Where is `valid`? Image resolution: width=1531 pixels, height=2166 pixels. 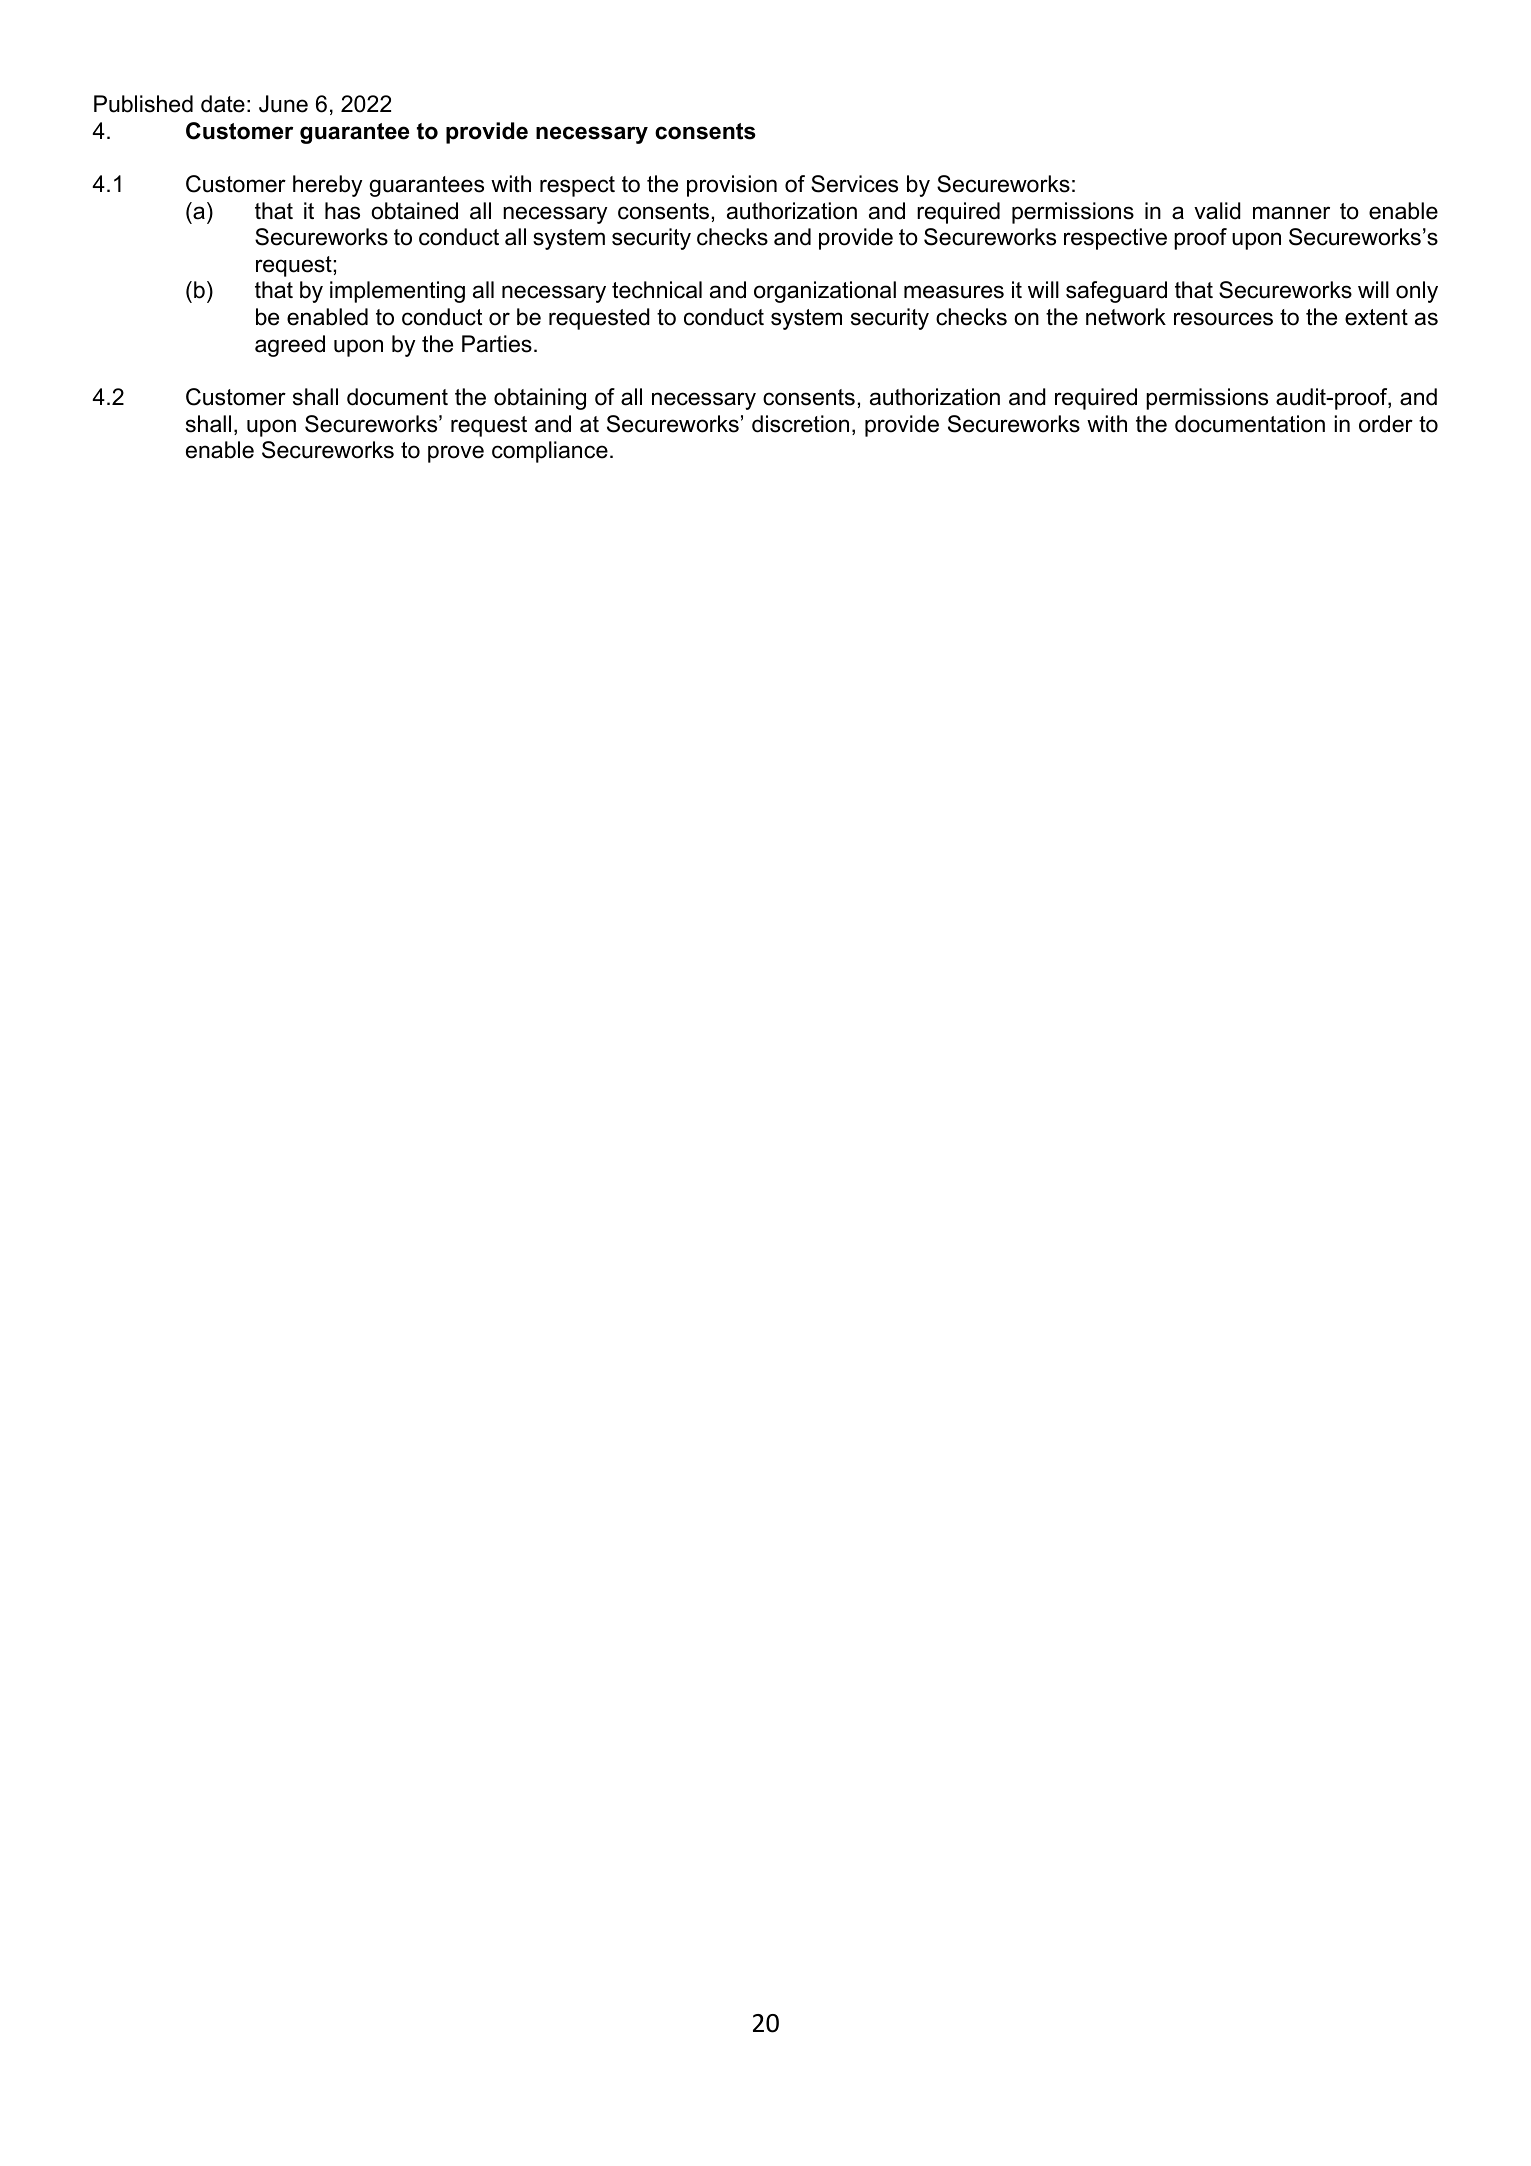 valid is located at coordinates (1217, 211).
